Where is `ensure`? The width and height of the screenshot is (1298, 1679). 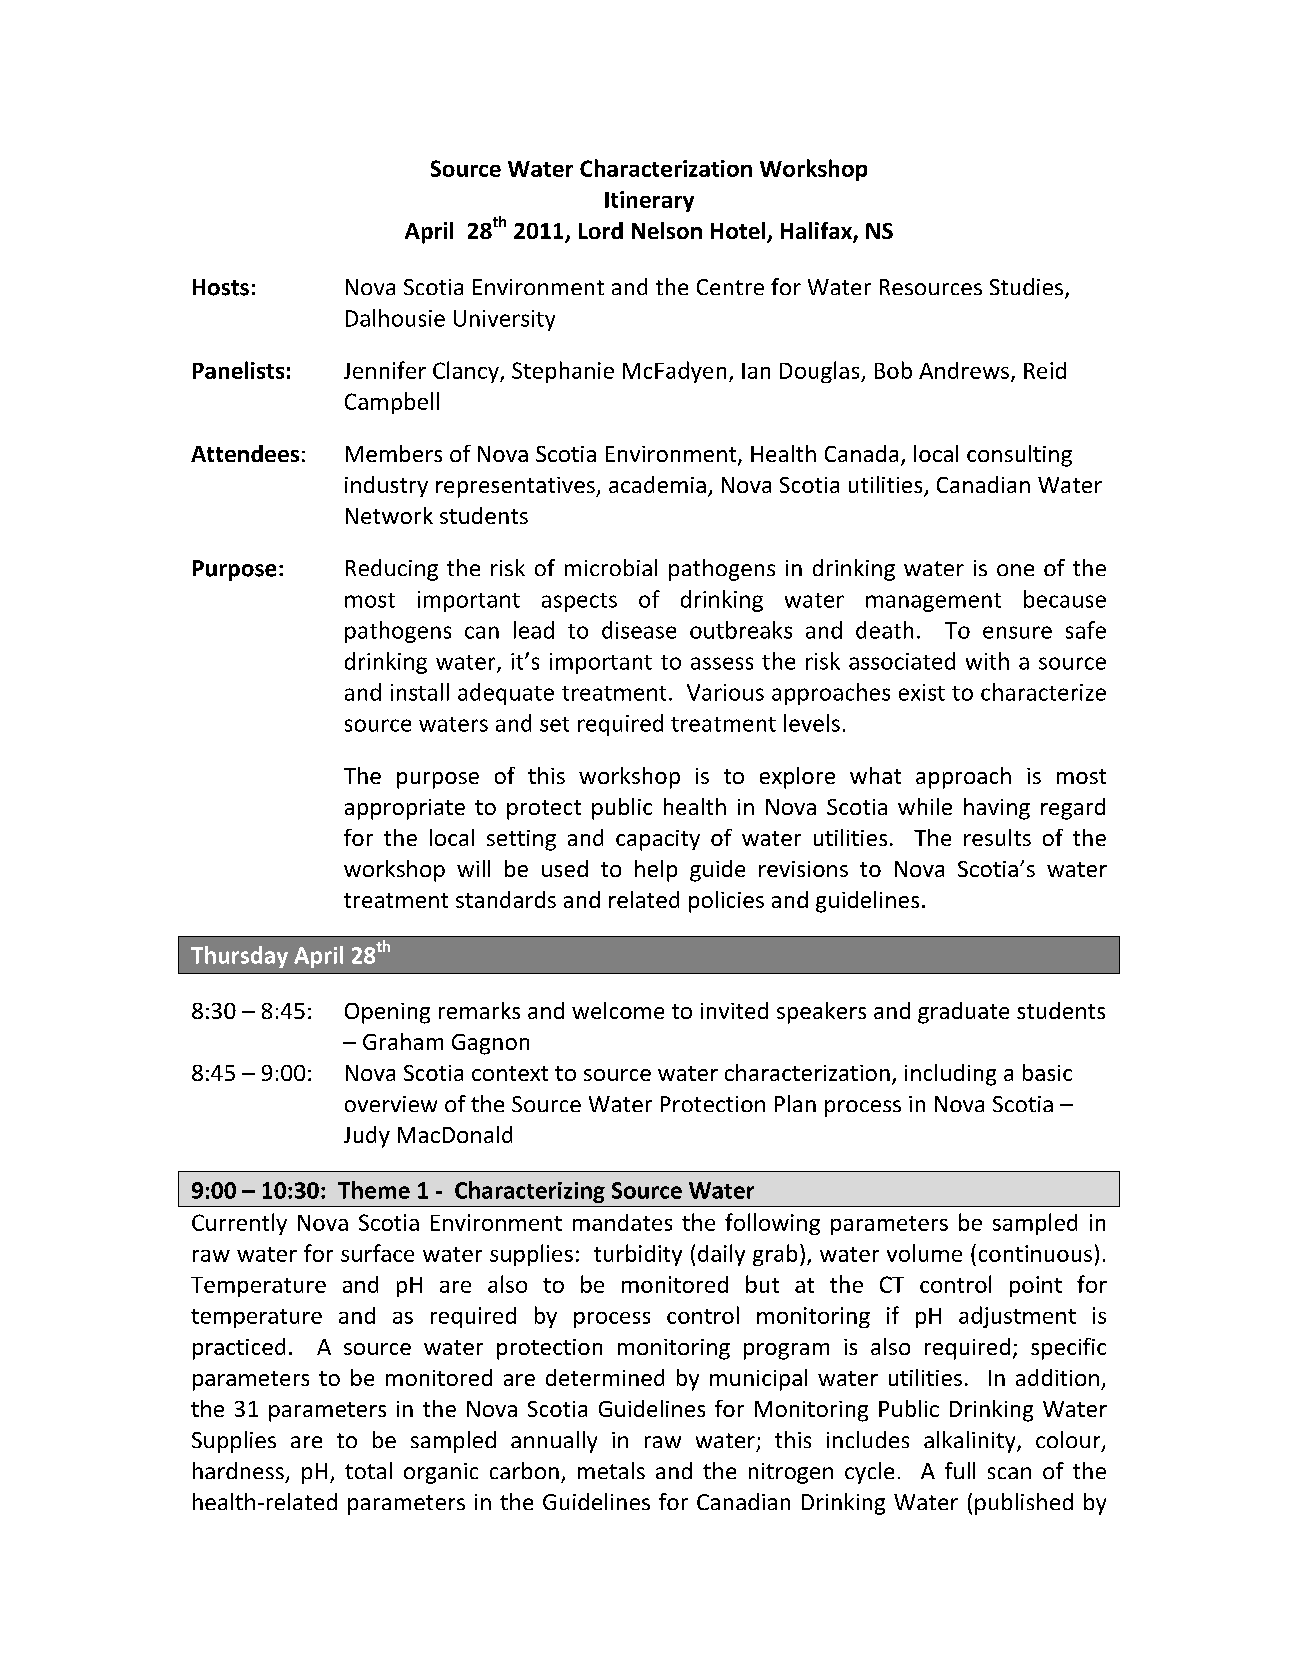 ensure is located at coordinates (1017, 632).
